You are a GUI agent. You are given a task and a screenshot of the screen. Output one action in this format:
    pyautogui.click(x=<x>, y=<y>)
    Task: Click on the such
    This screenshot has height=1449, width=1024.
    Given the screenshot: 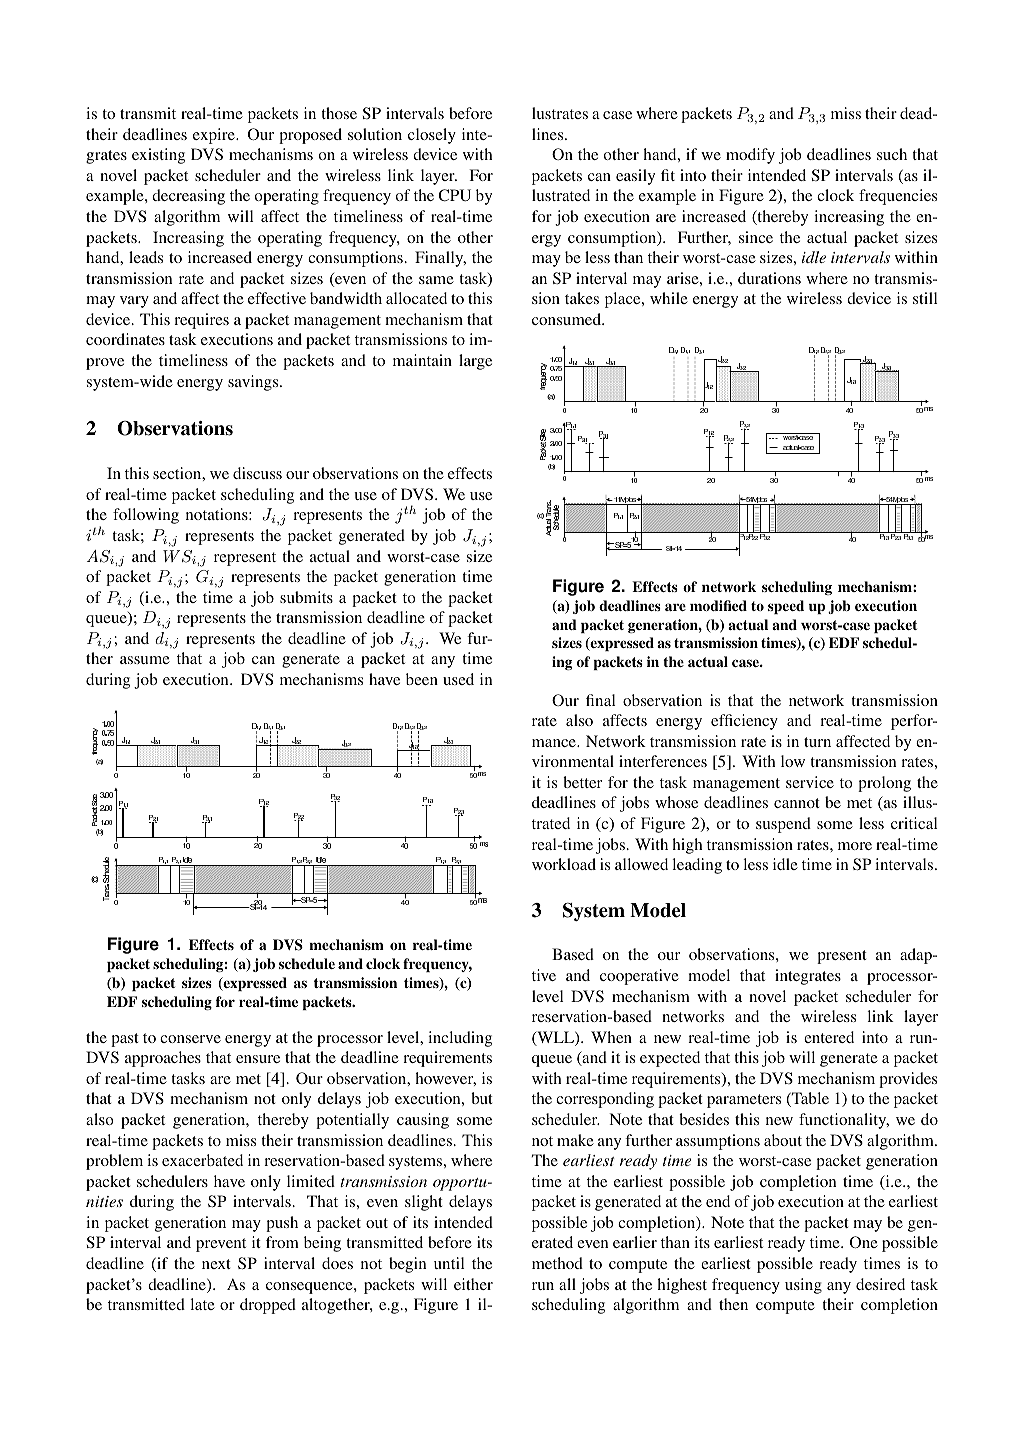 What is the action you would take?
    pyautogui.click(x=892, y=154)
